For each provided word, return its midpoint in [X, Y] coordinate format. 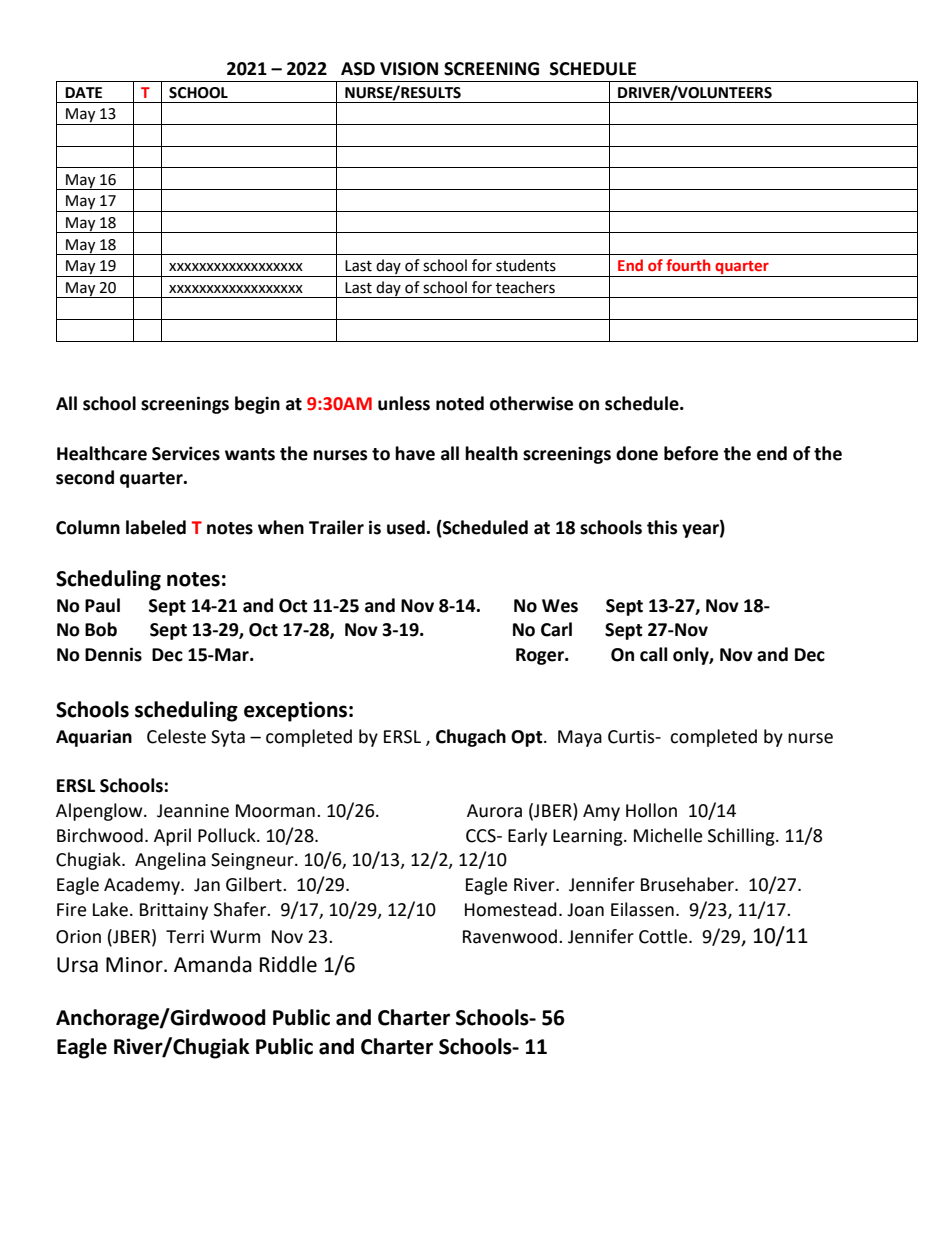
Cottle [664, 936]
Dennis [113, 654]
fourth [688, 265]
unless [404, 403]
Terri [185, 937]
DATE [83, 92]
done [637, 453]
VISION [409, 69]
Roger [541, 656]
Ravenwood [510, 936]
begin [257, 405]
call [653, 654]
